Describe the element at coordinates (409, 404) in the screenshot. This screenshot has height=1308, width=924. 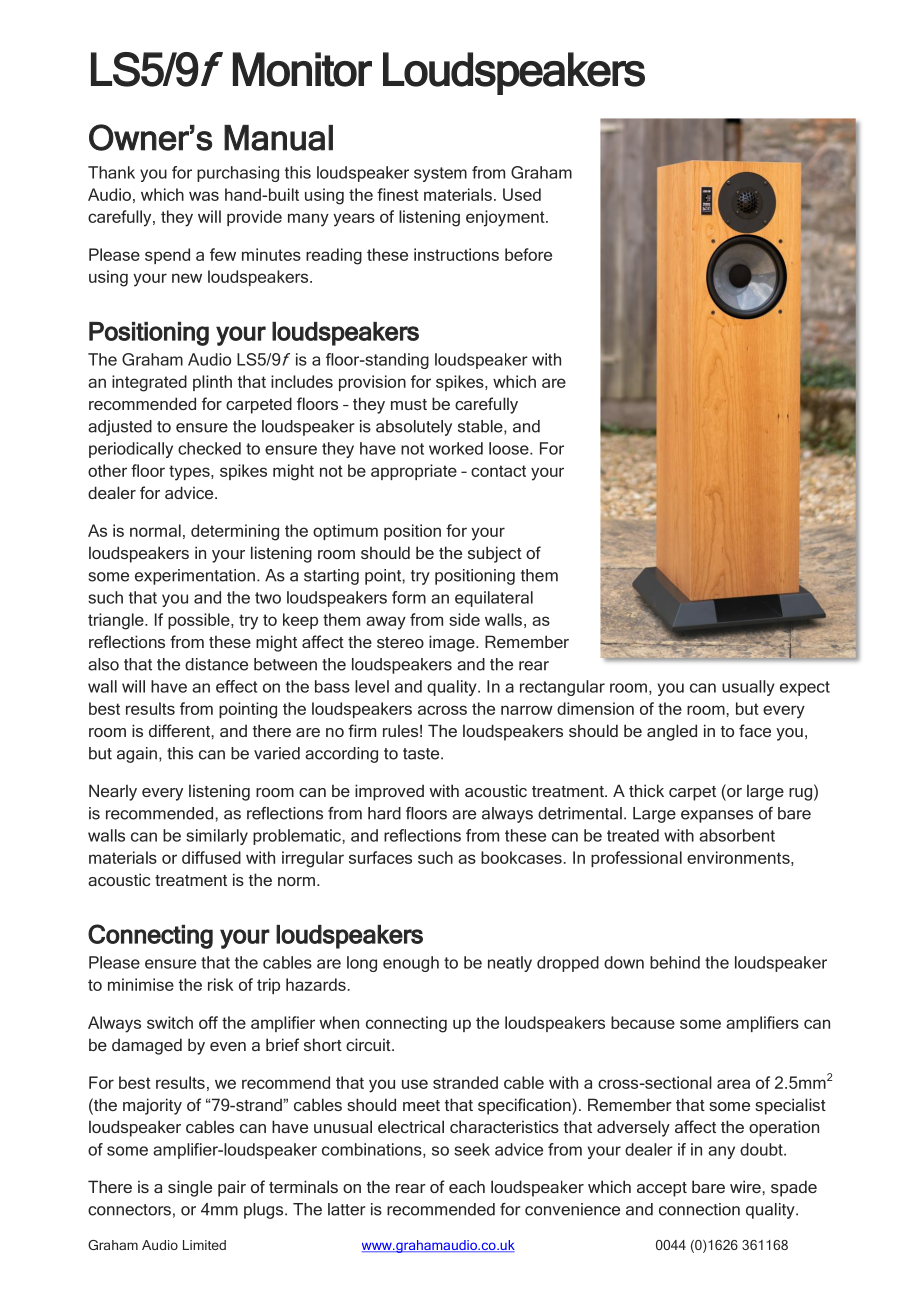
I see `must` at that location.
